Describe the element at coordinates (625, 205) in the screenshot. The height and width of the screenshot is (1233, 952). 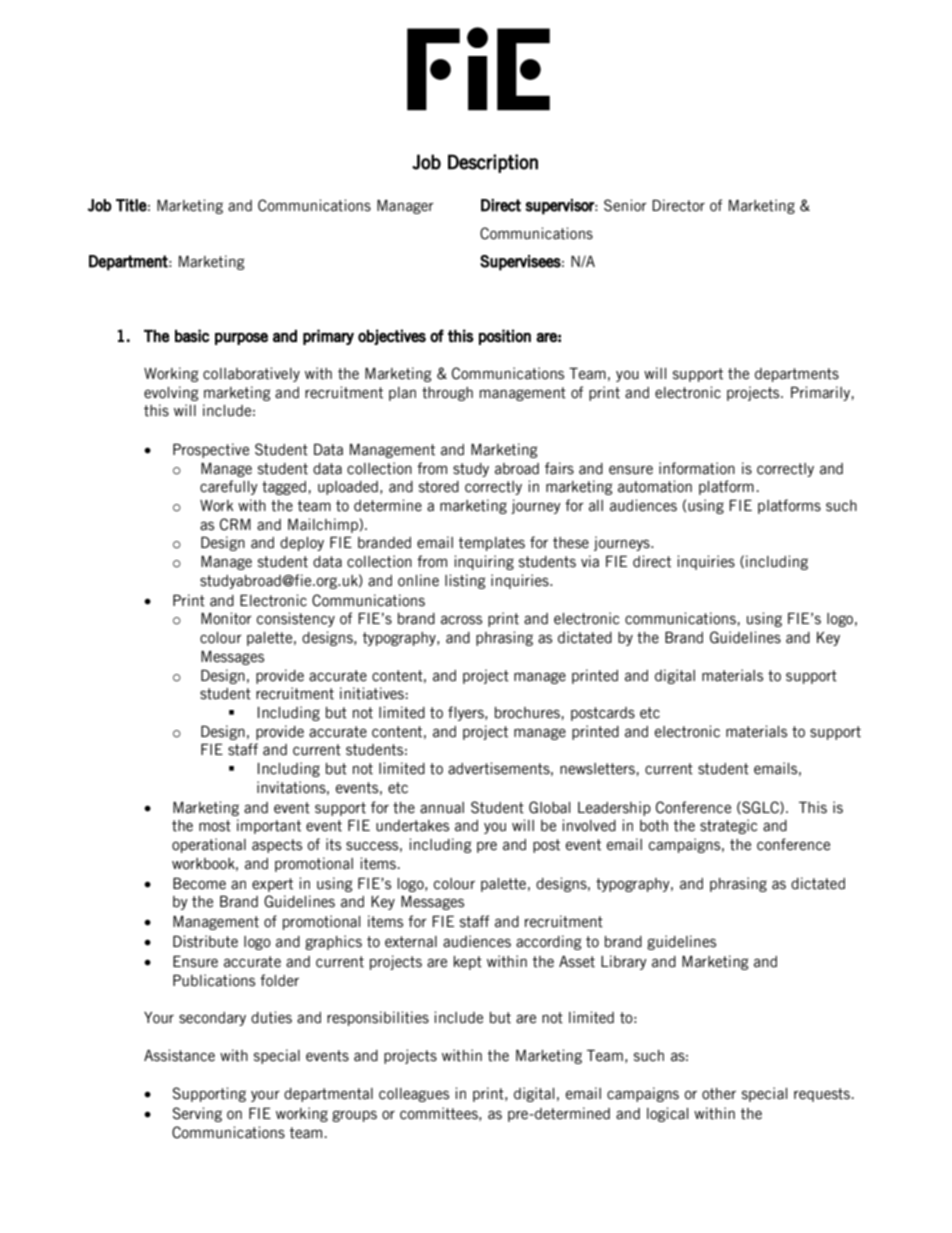
I see `Senior` at that location.
